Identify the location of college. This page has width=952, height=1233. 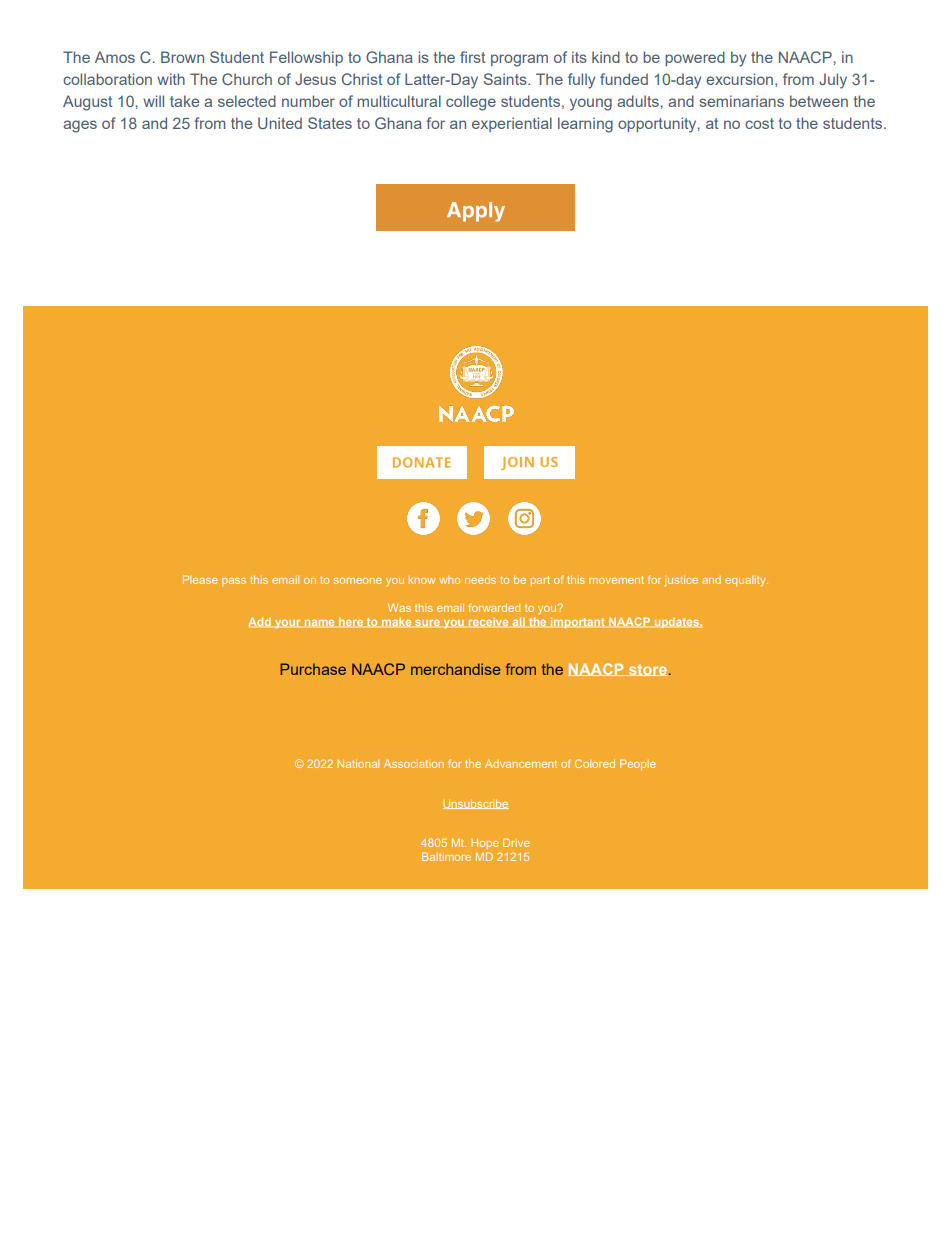
(471, 103).
